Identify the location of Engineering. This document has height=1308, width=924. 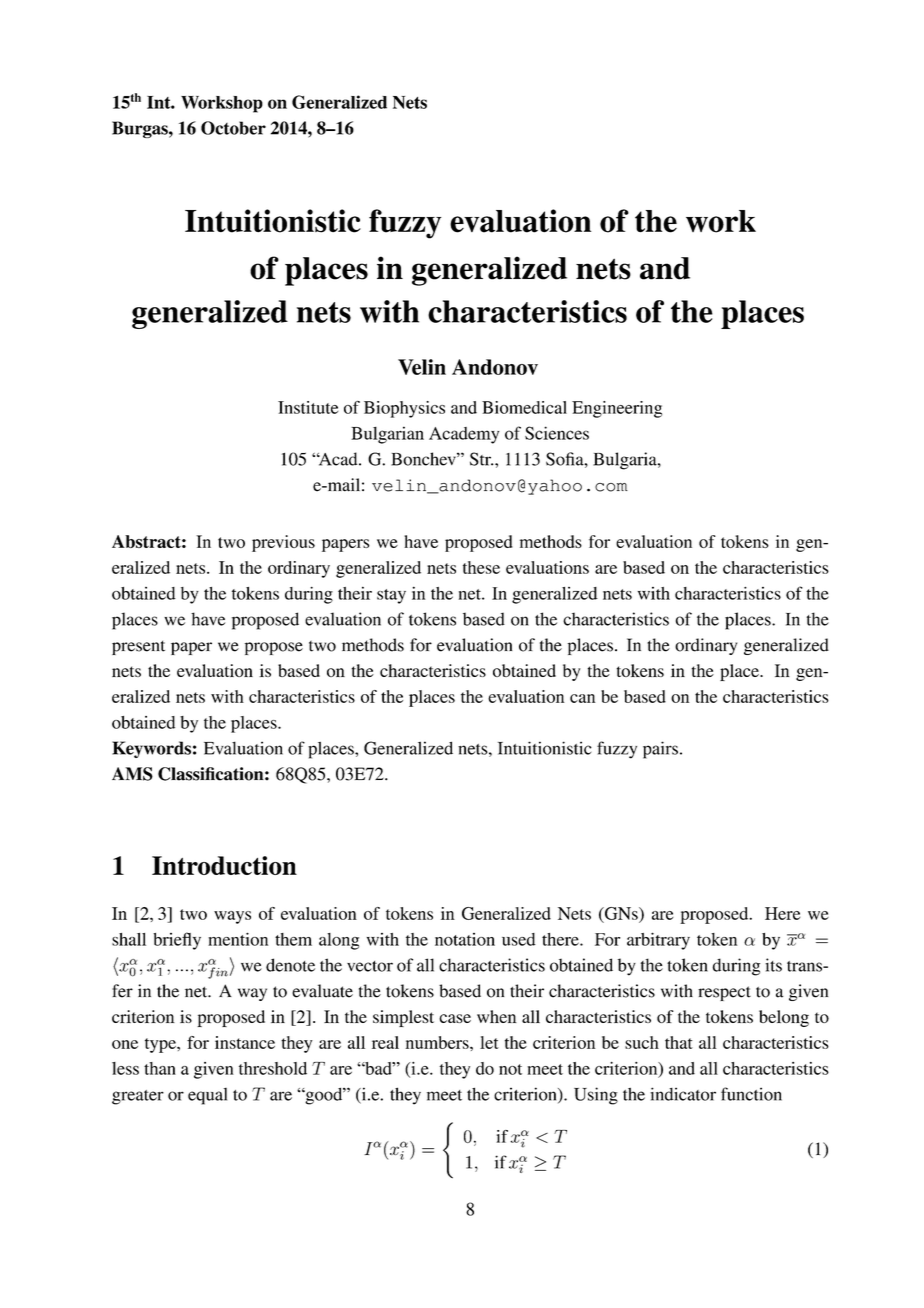
(617, 409).
